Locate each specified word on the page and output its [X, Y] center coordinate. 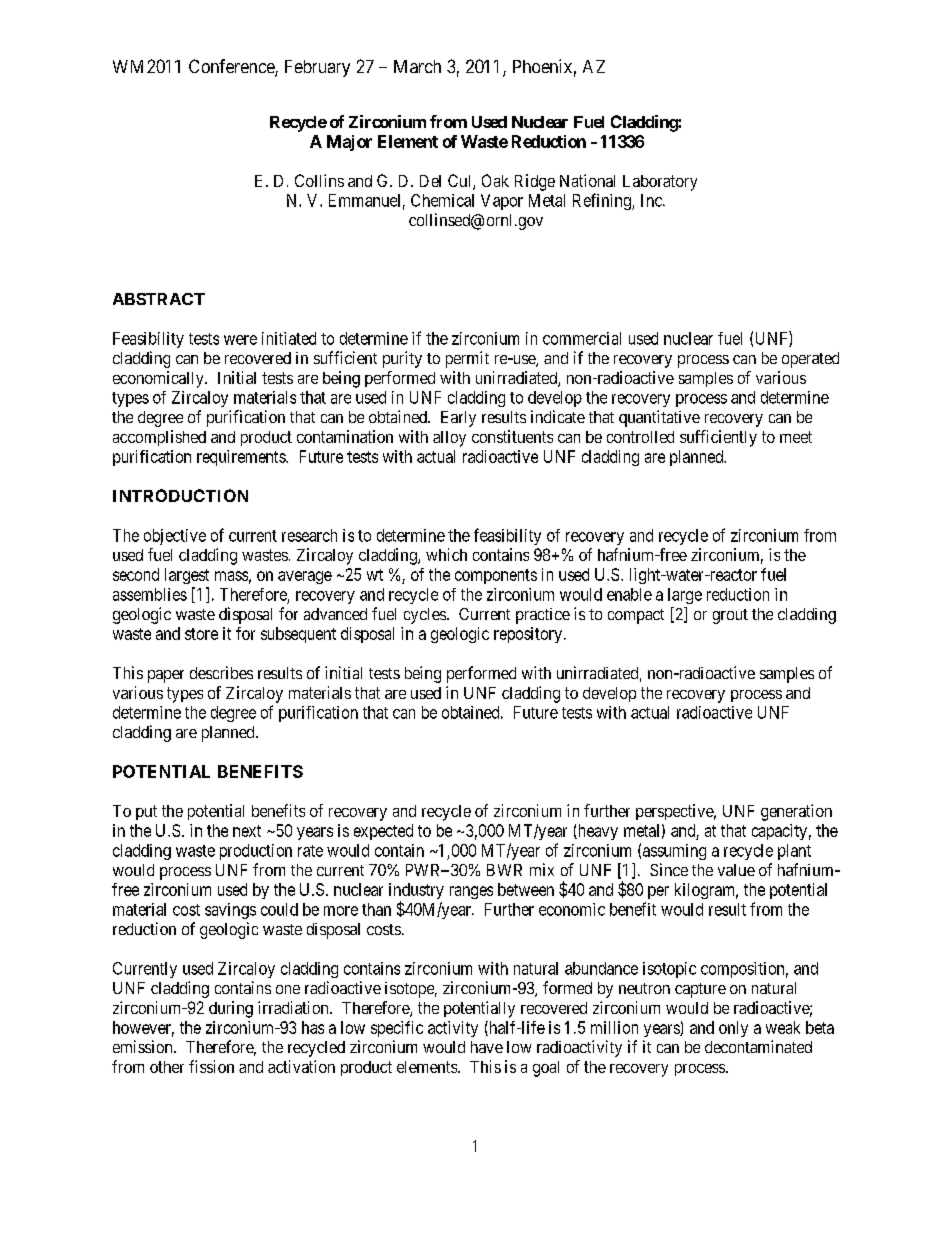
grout [730, 616]
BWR [504, 870]
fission [211, 1066]
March [417, 66]
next [247, 831]
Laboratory [660, 183]
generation [796, 812]
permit [467, 359]
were [240, 340]
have [487, 1047]
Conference [232, 67]
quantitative [659, 418]
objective [175, 537]
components [496, 576]
